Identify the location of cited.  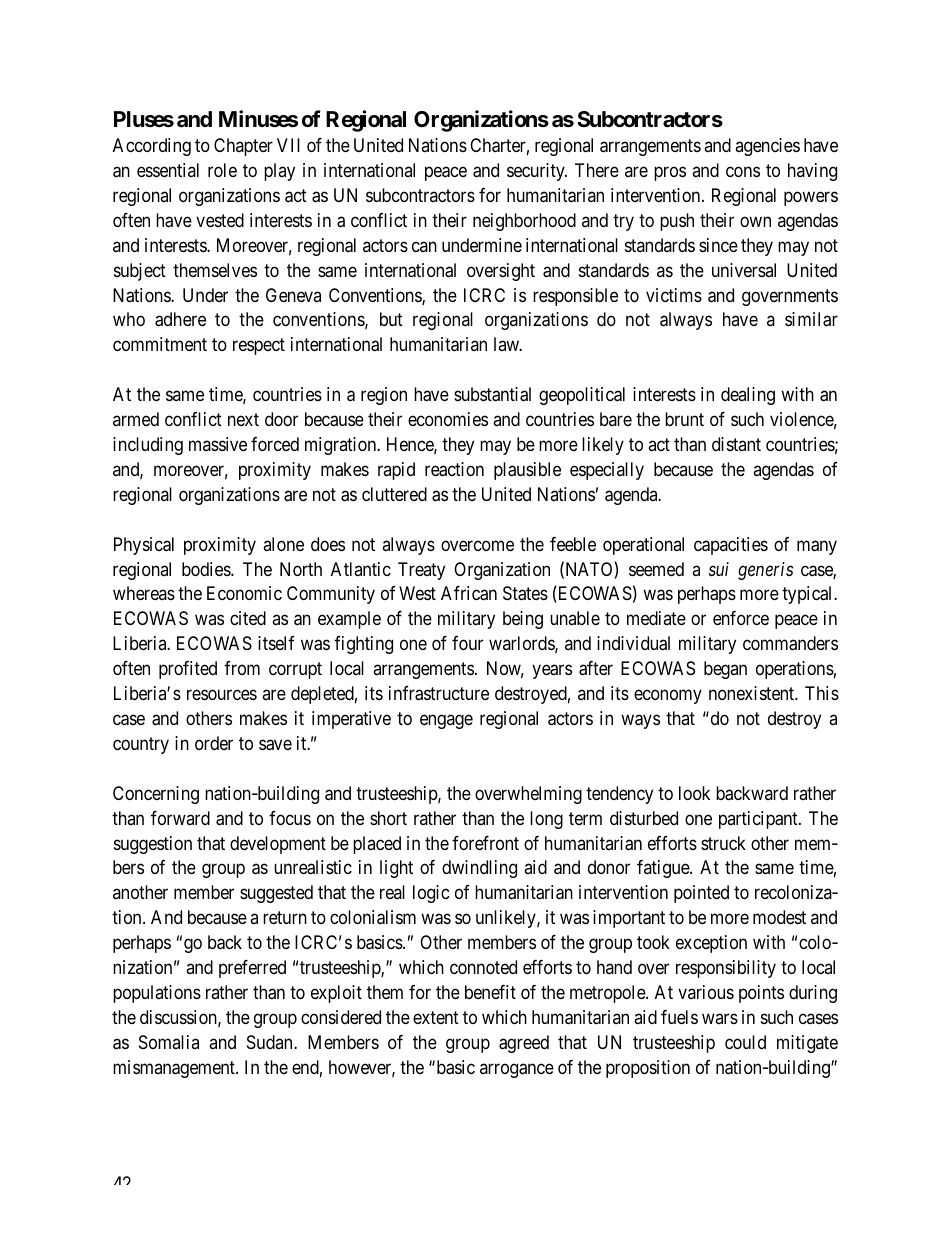
(248, 618).
